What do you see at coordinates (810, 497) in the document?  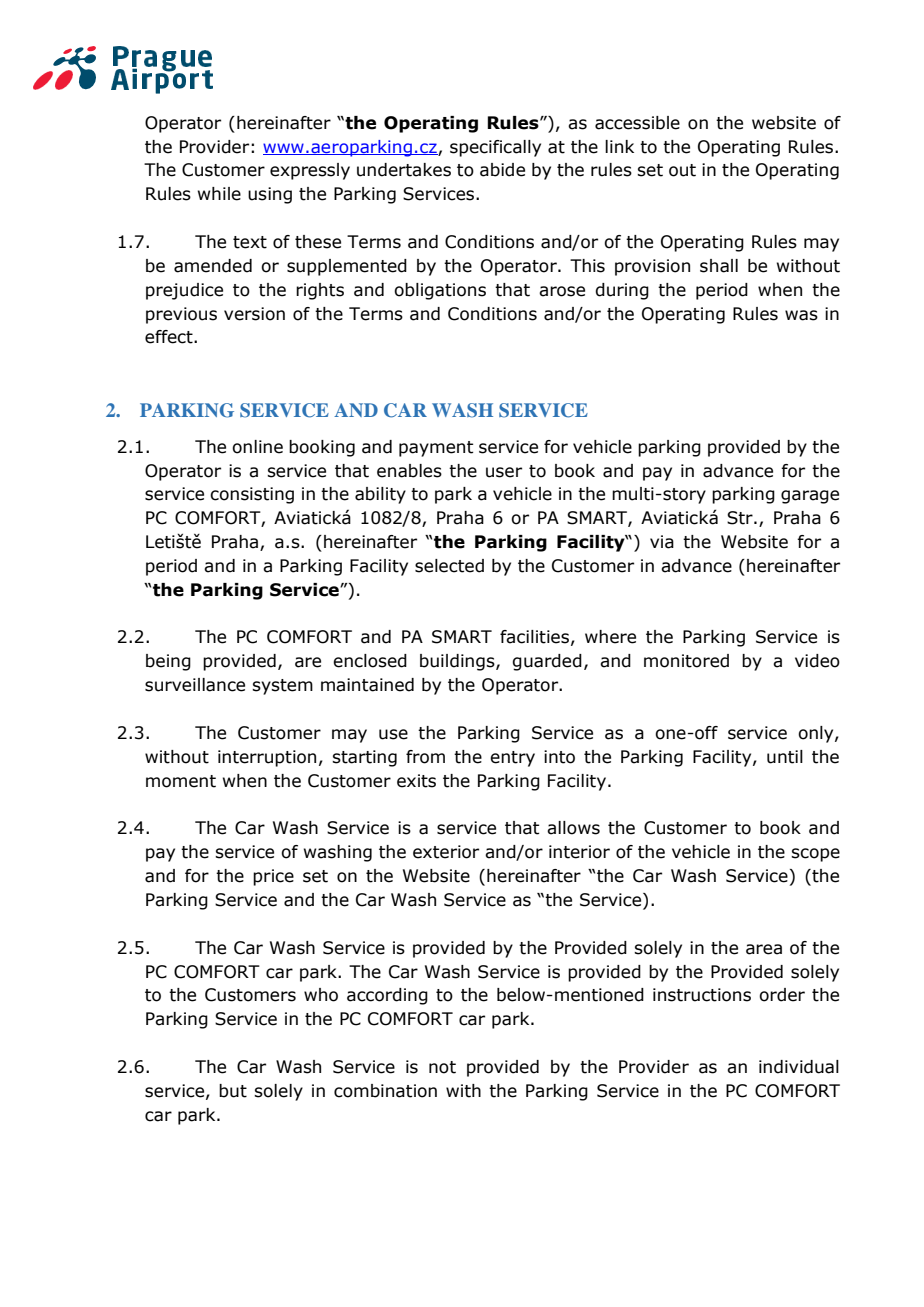 I see `garage` at bounding box center [810, 497].
